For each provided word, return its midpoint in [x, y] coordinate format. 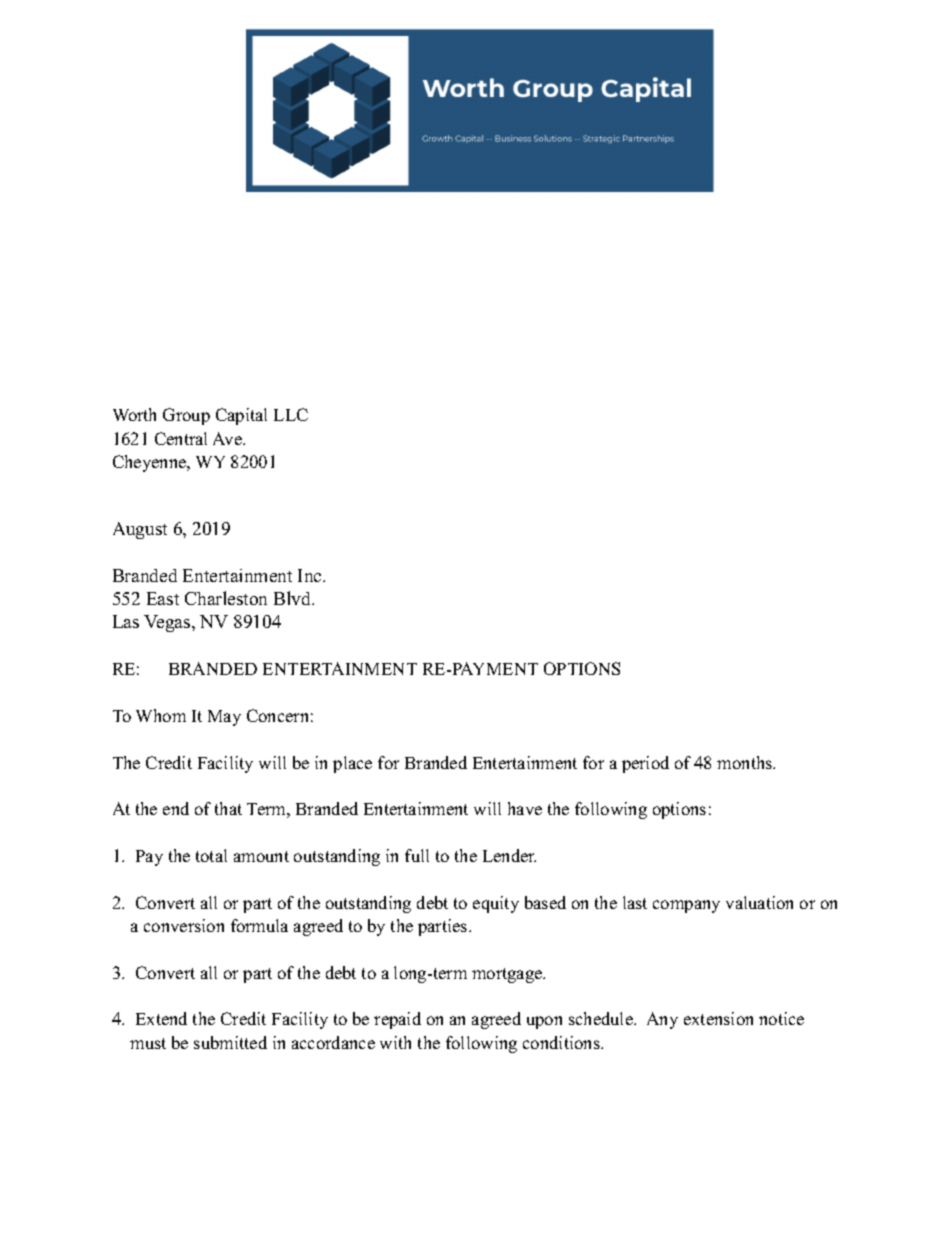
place [352, 764]
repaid [397, 1020]
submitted [230, 1042]
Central [181, 438]
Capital [241, 416]
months [746, 762]
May [224, 718]
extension [718, 1018]
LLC [291, 414]
